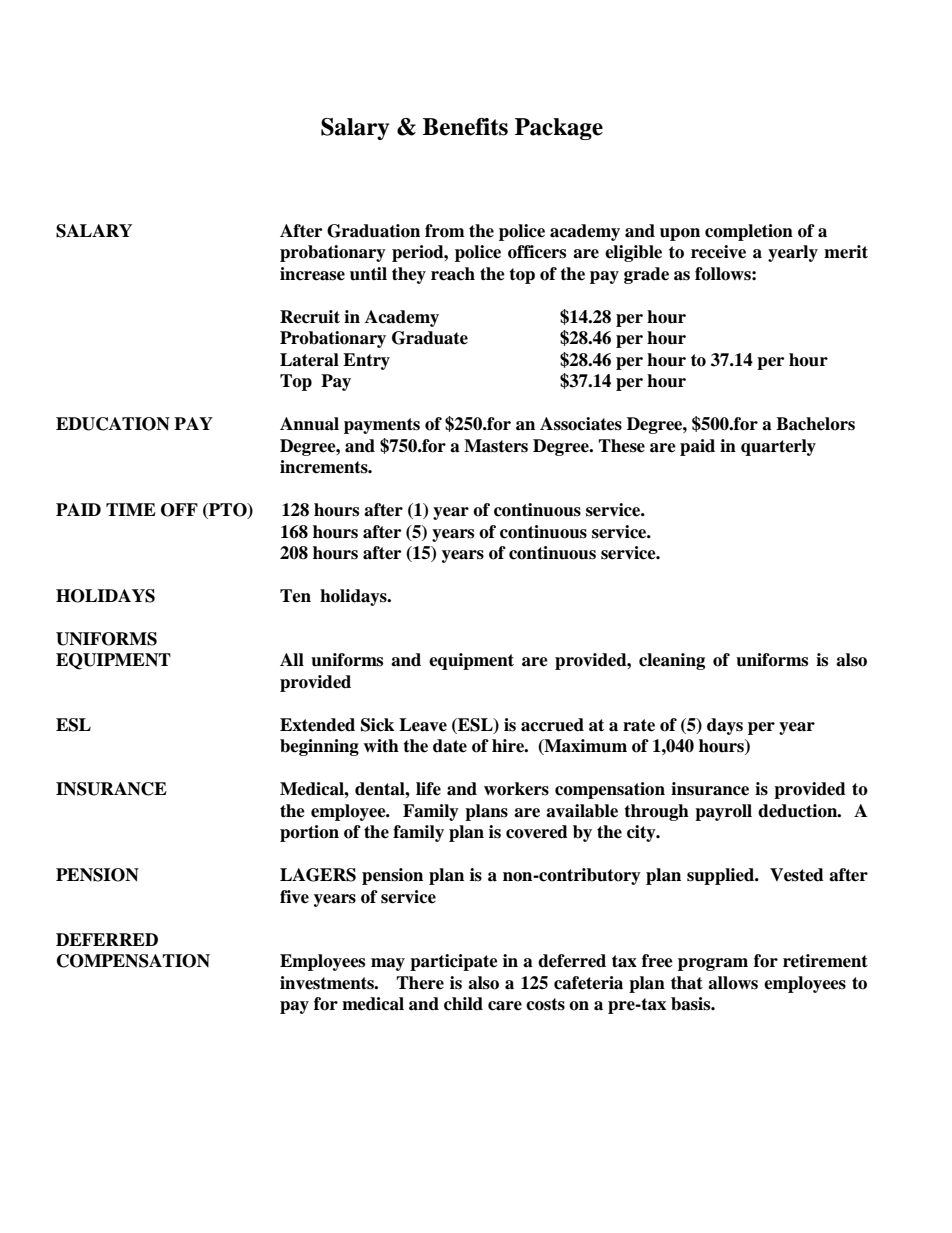  I want to click on Graduation, so click(373, 231).
